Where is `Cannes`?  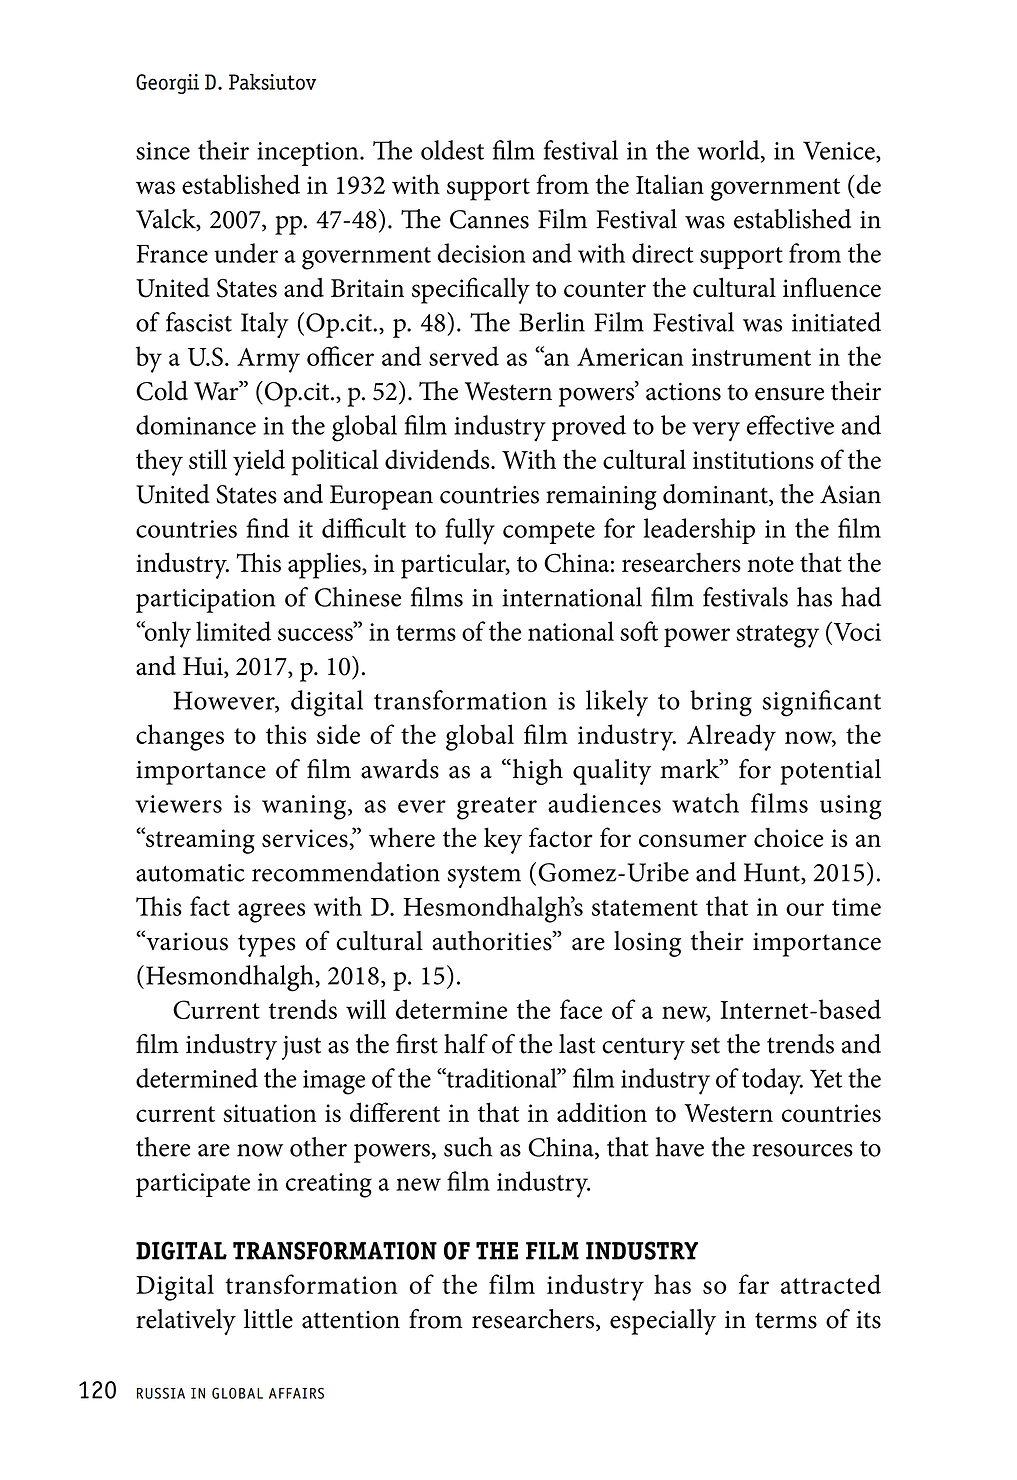 Cannes is located at coordinates (489, 219).
